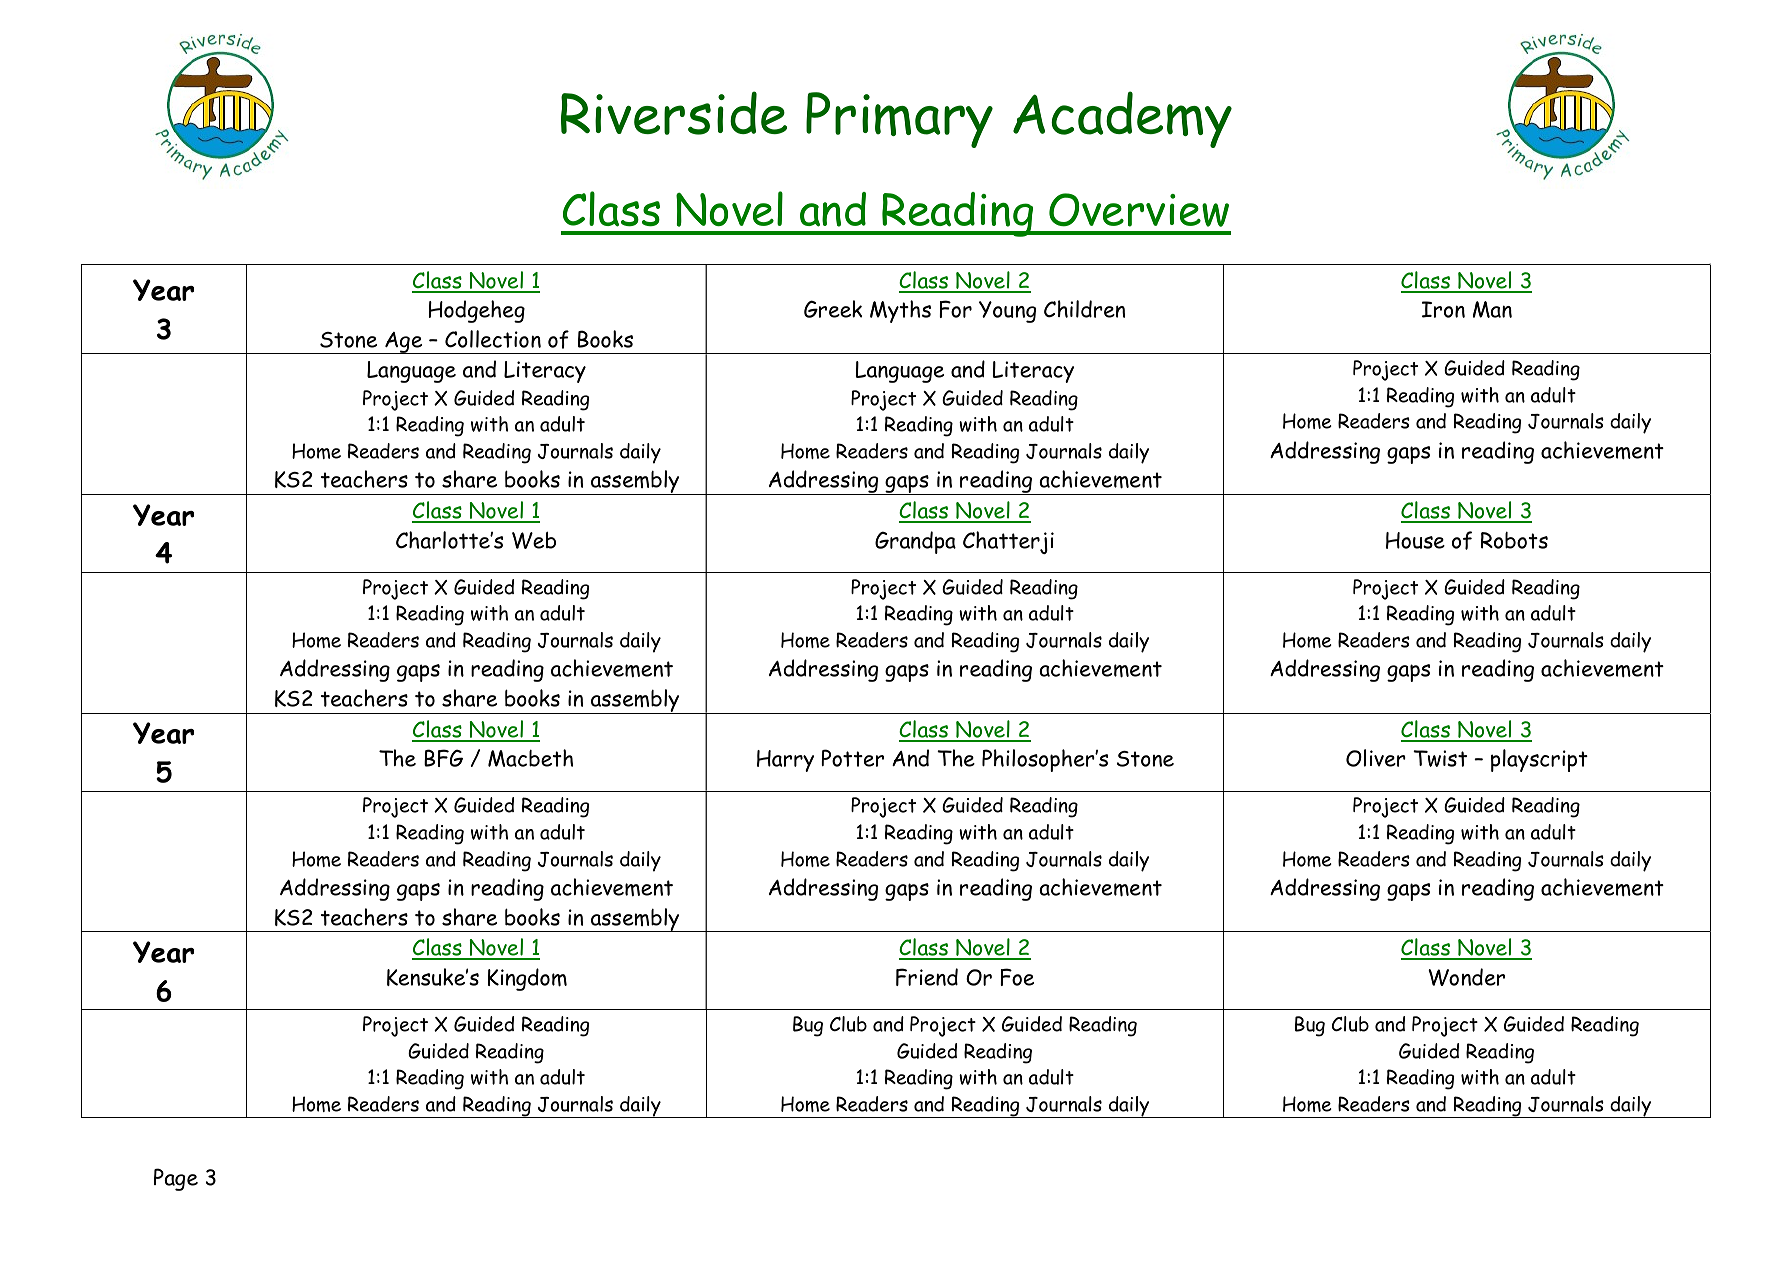 This screenshot has width=1792, height=1267. What do you see at coordinates (1415, 540) in the screenshot?
I see `House` at bounding box center [1415, 540].
